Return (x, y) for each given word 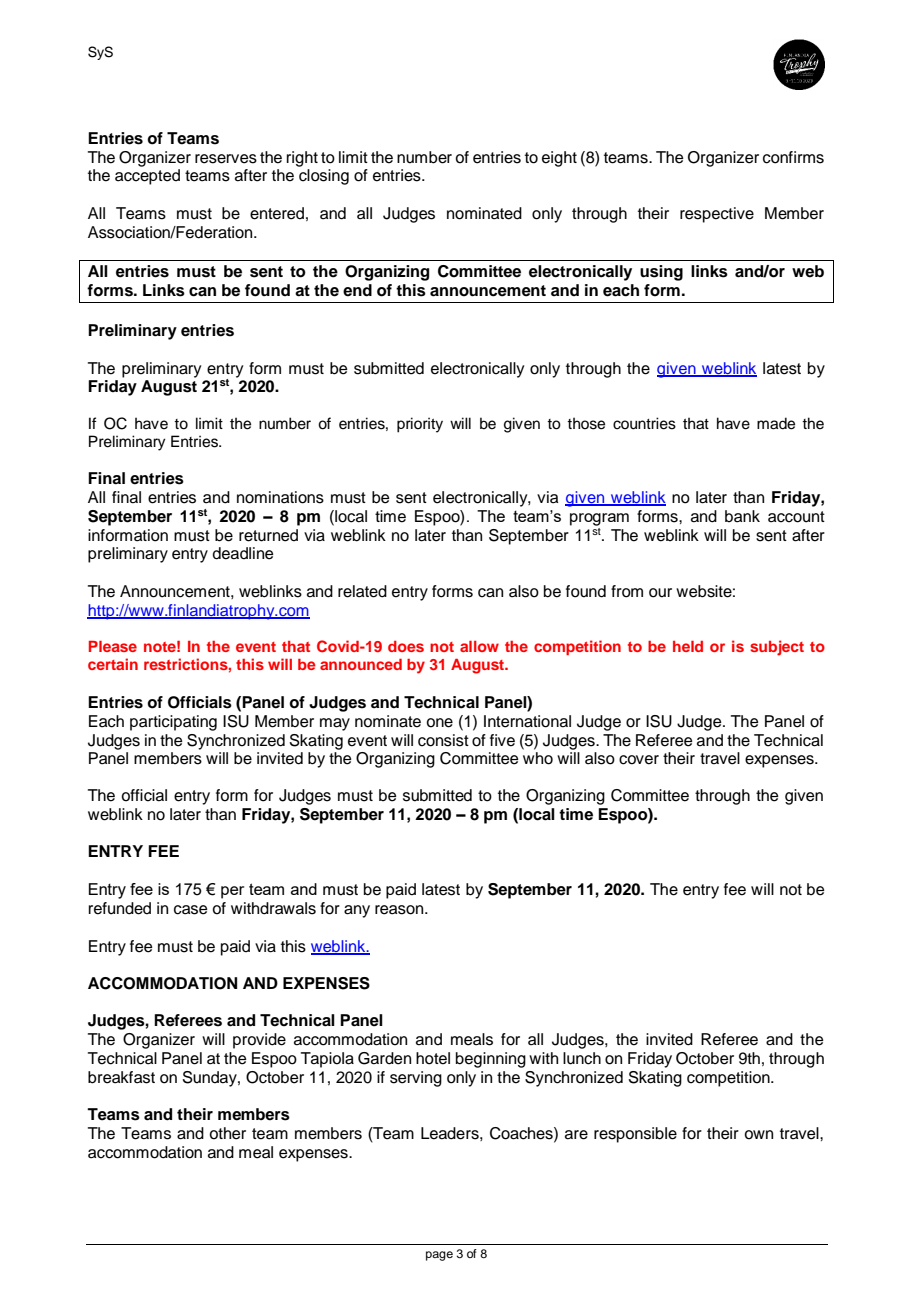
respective (717, 215)
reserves (226, 159)
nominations (280, 497)
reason (400, 910)
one (439, 723)
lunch (582, 1058)
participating (173, 723)
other (227, 1133)
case (191, 910)
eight (559, 159)
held (688, 646)
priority (420, 425)
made (776, 423)
